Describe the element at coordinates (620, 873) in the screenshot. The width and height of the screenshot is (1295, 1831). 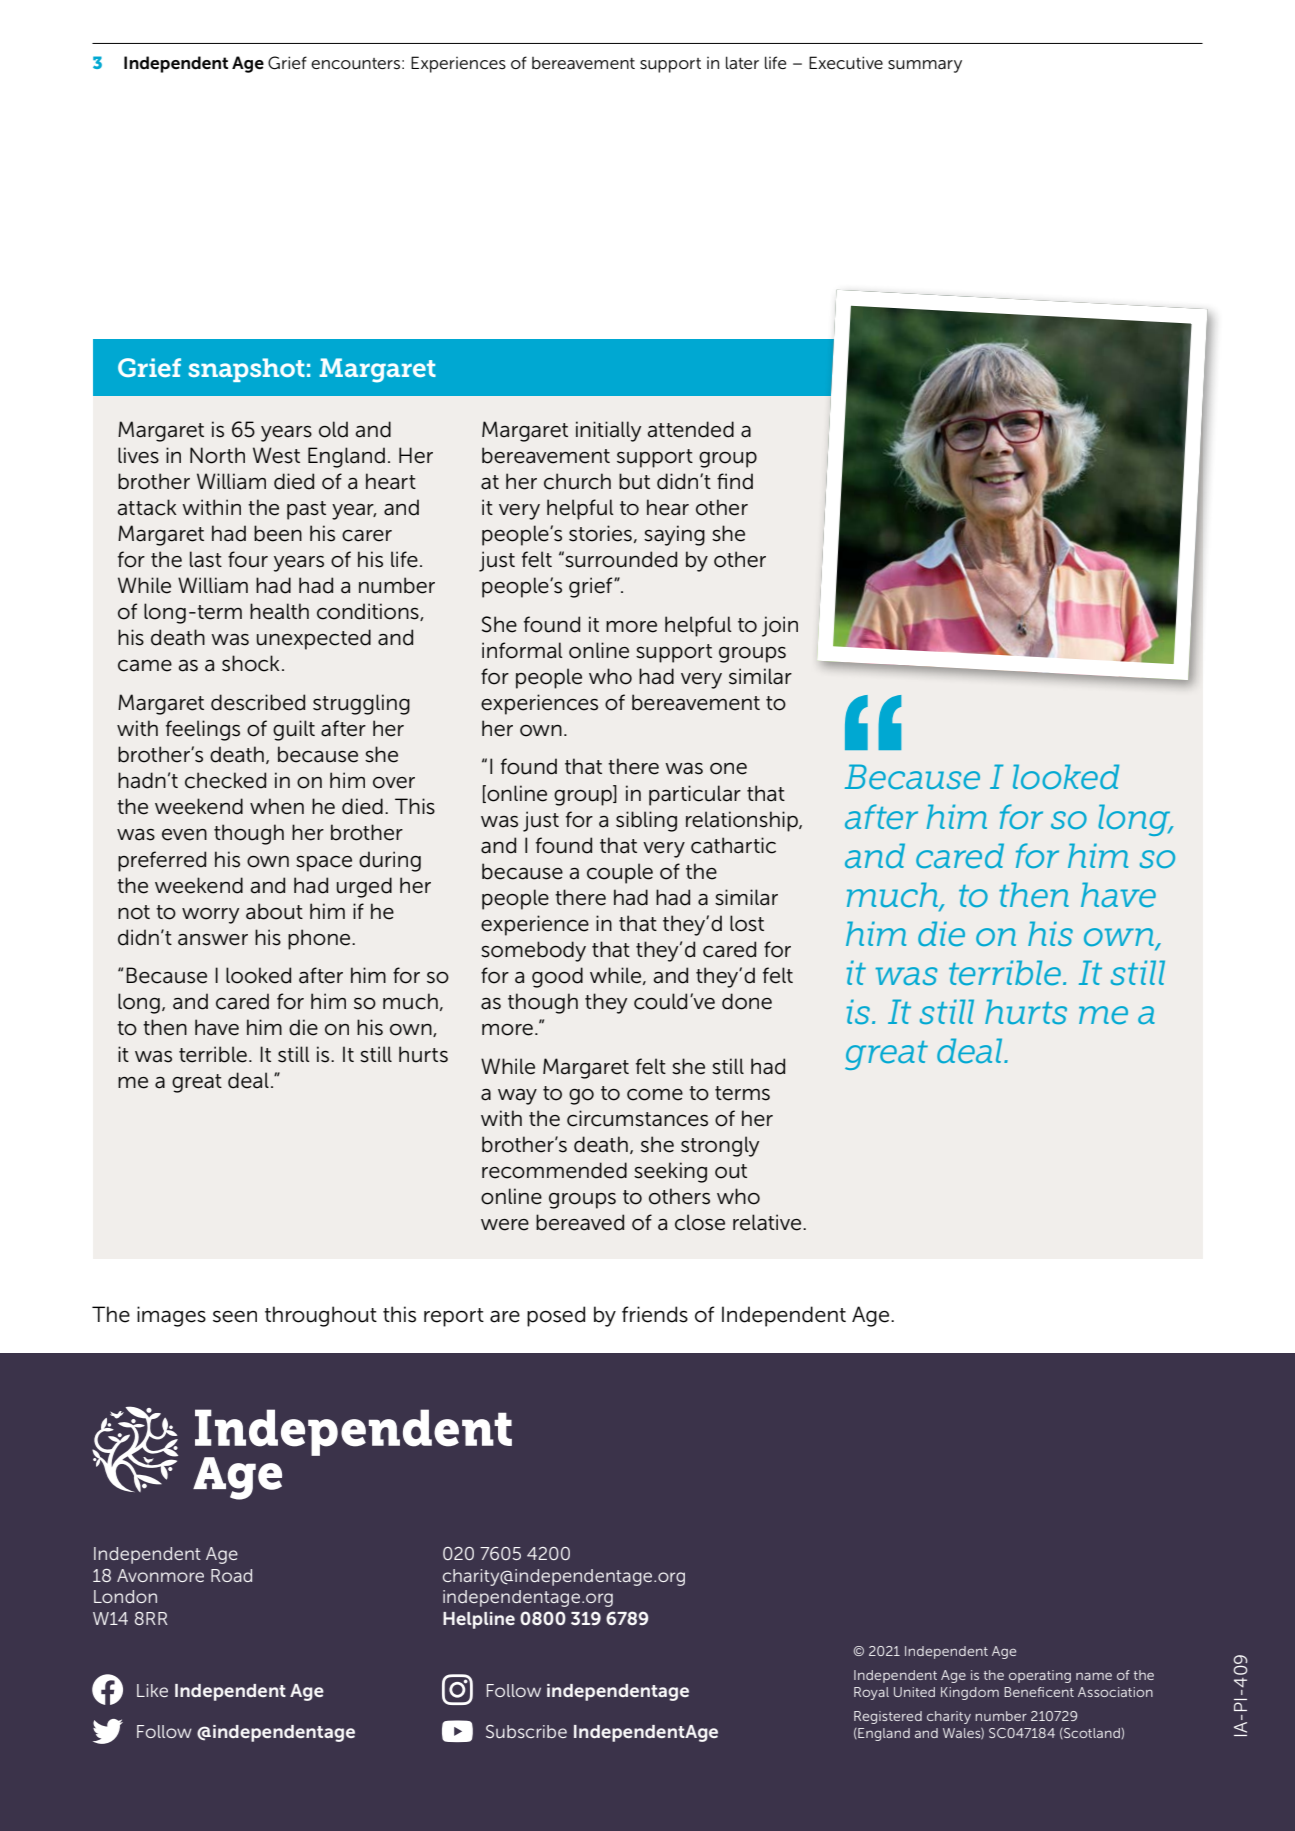
I see `couple` at that location.
